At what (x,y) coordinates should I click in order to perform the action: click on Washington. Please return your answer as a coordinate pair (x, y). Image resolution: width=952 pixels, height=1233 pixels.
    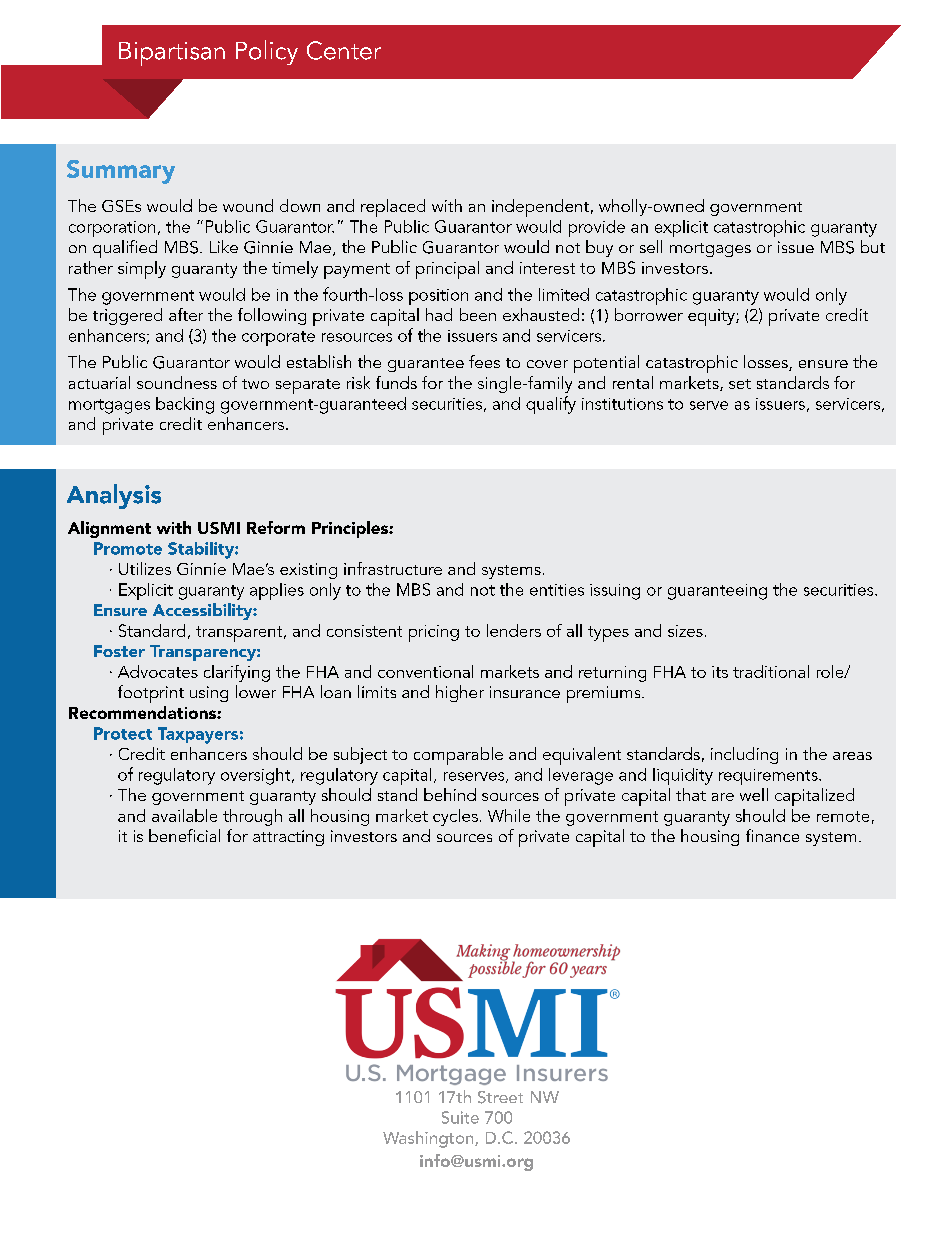
    Looking at the image, I should click on (429, 1139).
